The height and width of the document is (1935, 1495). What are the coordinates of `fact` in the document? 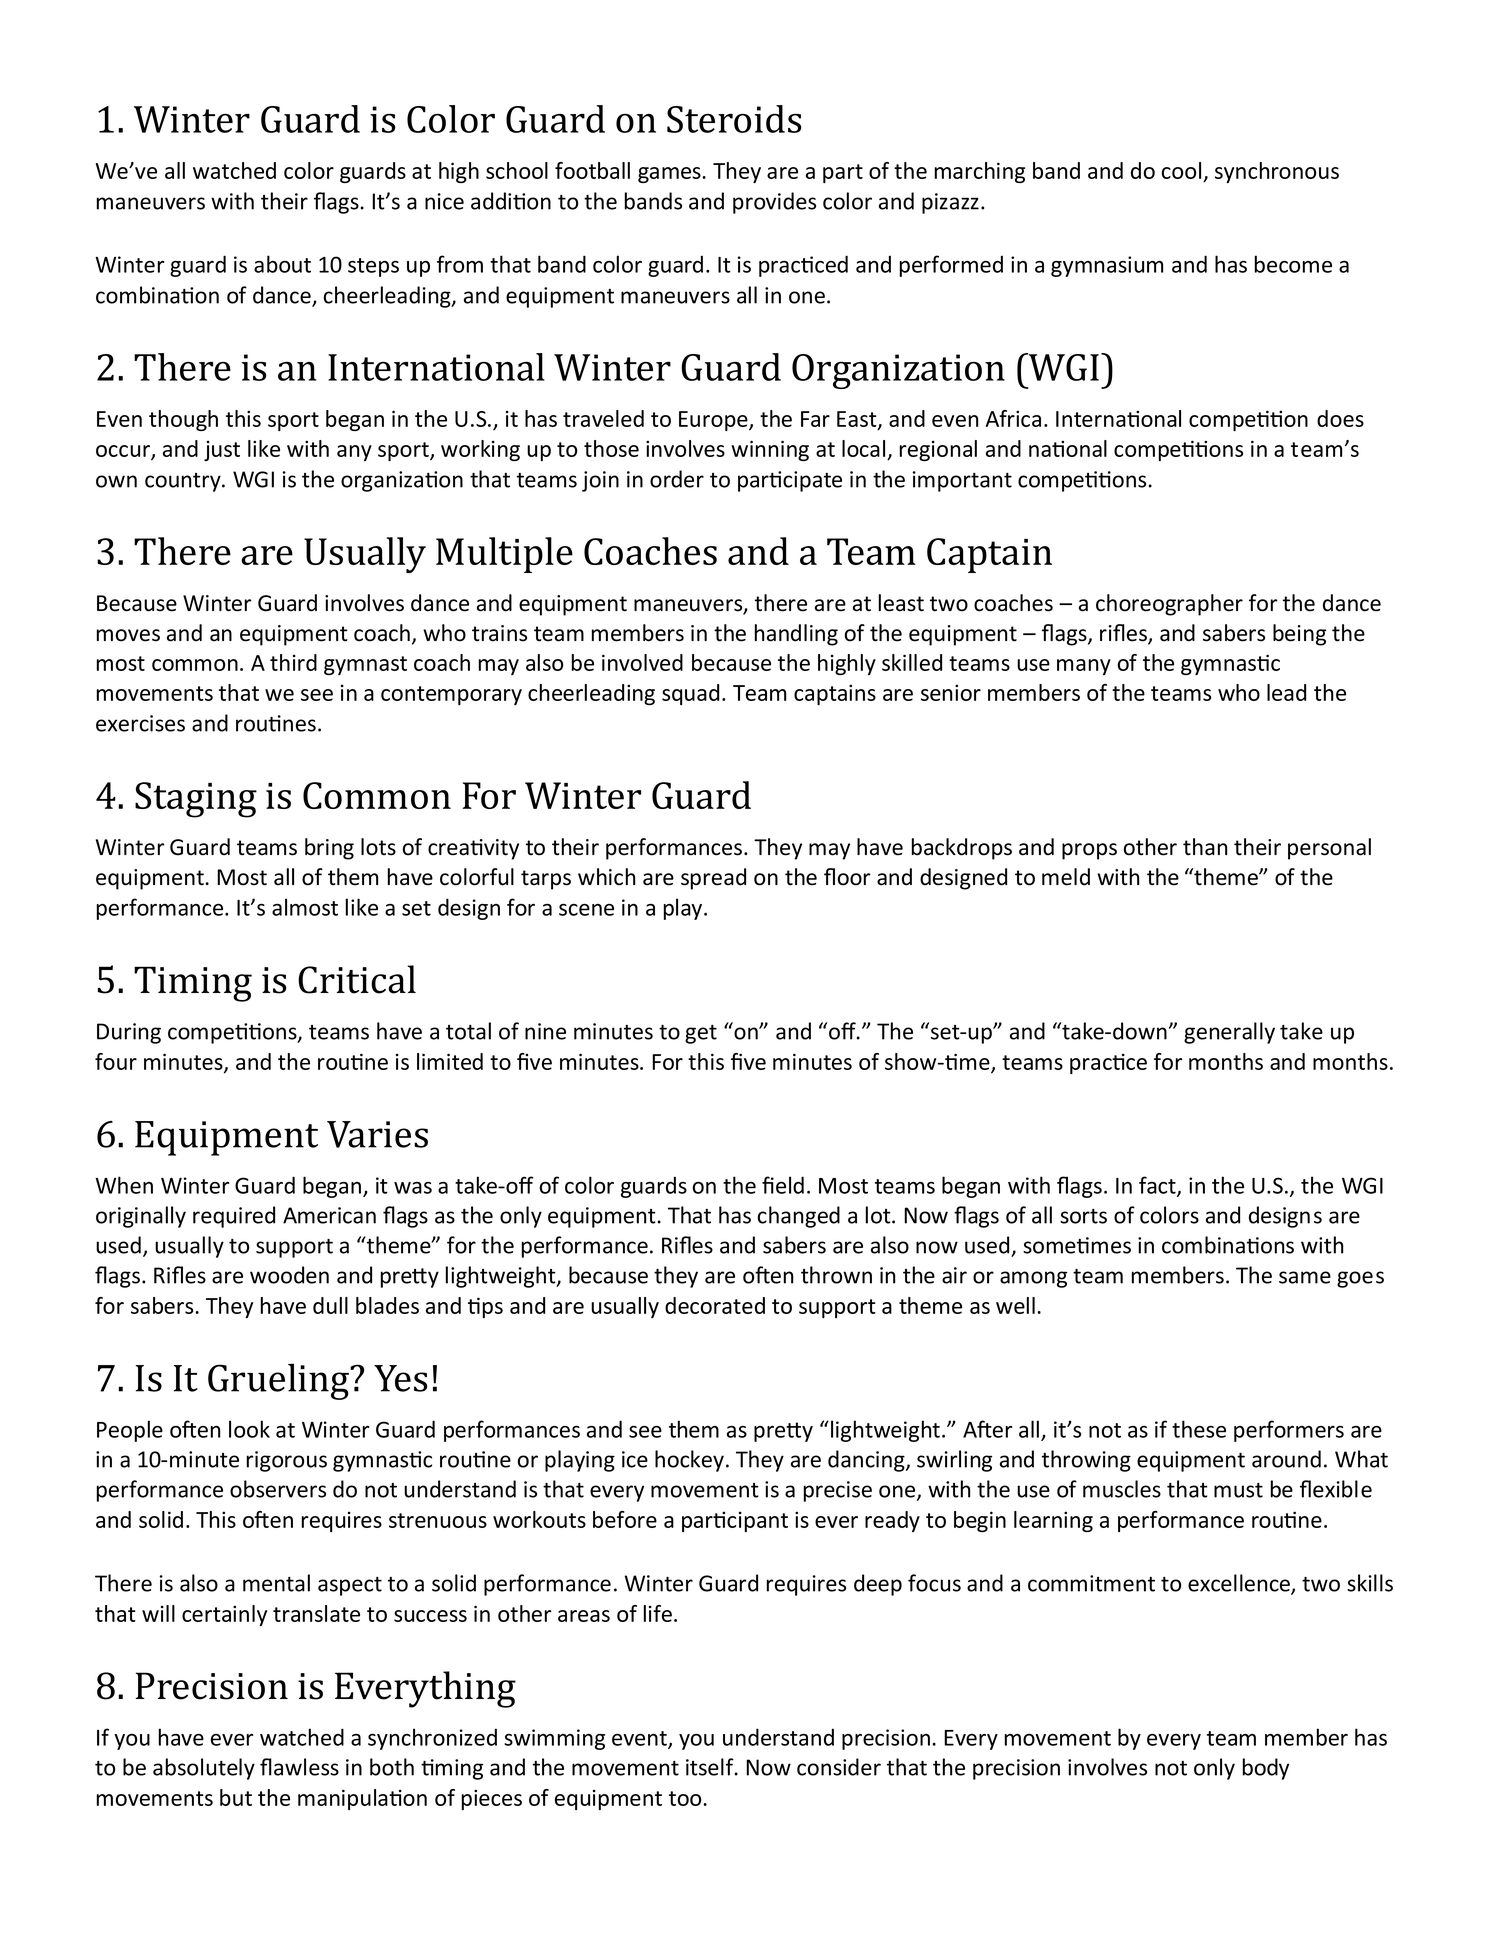 It's located at (1158, 1186).
